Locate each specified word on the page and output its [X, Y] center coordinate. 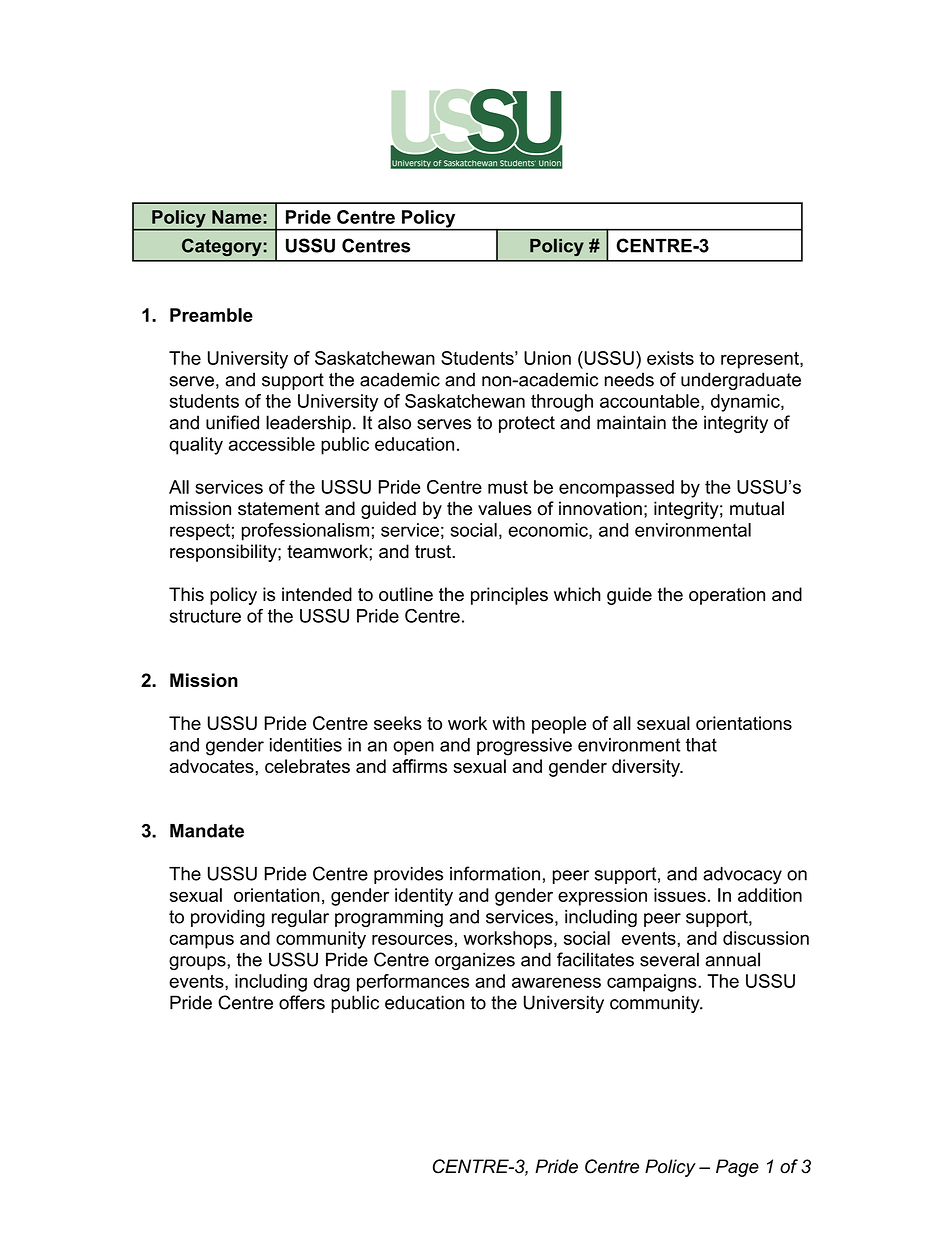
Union [547, 358]
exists [670, 358]
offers [302, 1002]
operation [727, 596]
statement [279, 509]
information [495, 873]
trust [434, 552]
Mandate [207, 831]
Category [222, 247]
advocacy [742, 875]
